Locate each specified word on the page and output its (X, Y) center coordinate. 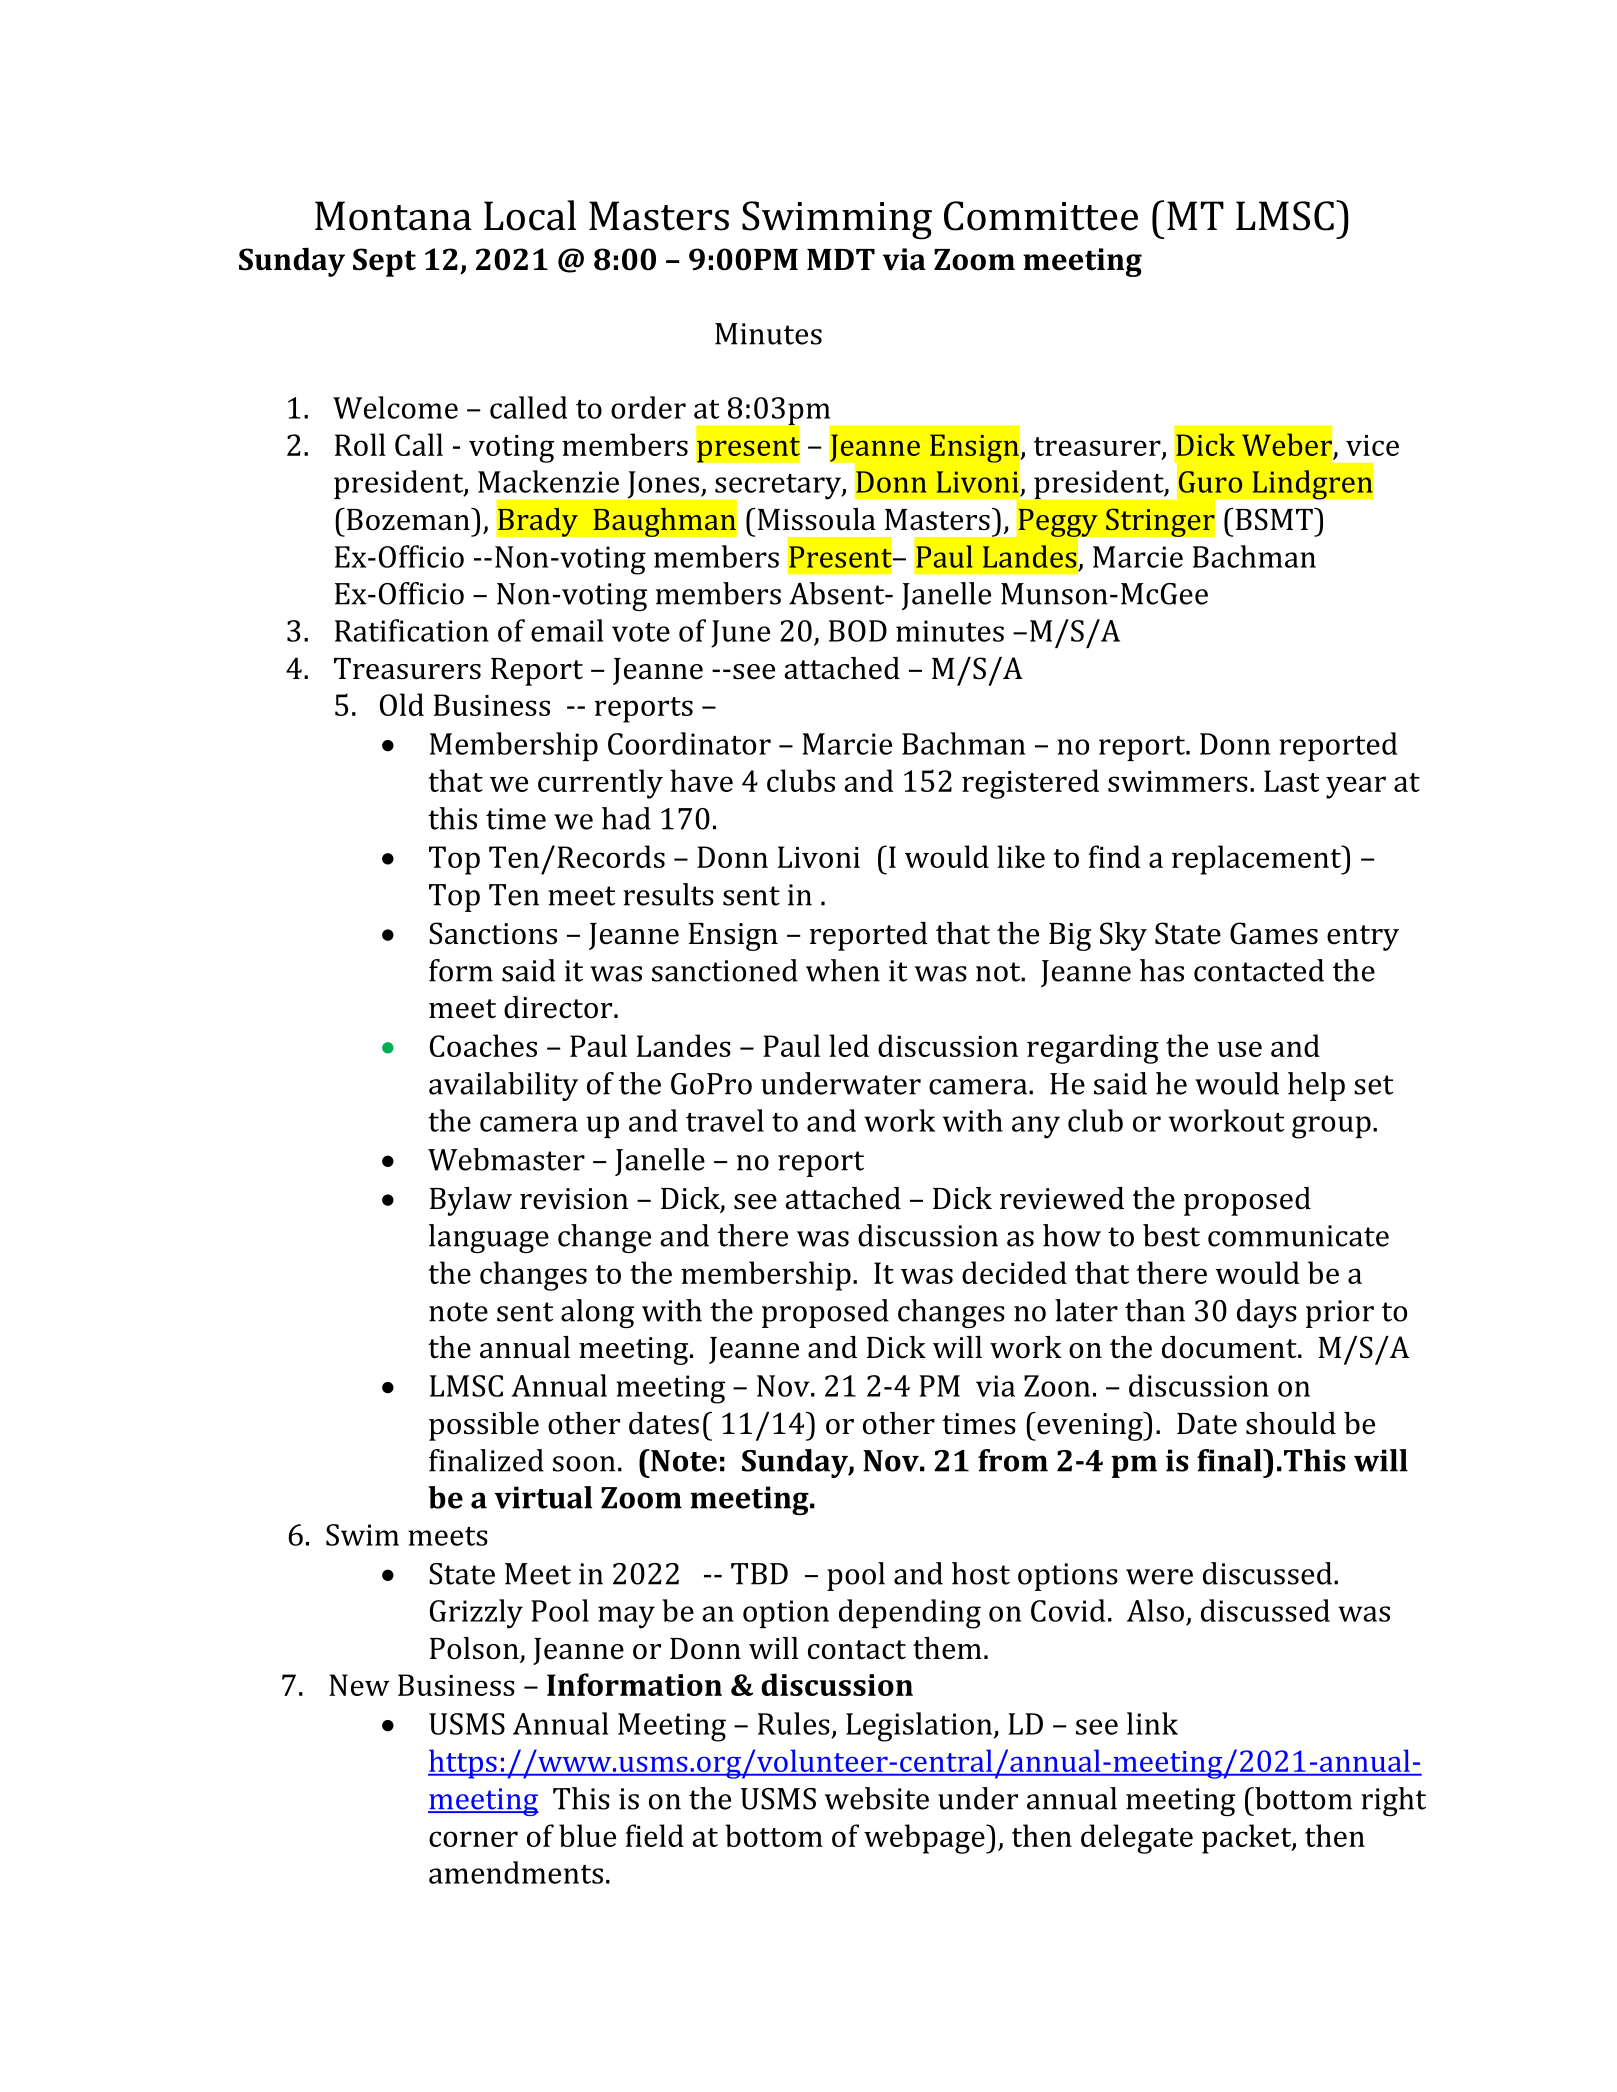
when (843, 970)
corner (473, 1839)
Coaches (483, 1045)
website (877, 1798)
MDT (841, 259)
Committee (1041, 216)
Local (530, 215)
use (1239, 1049)
